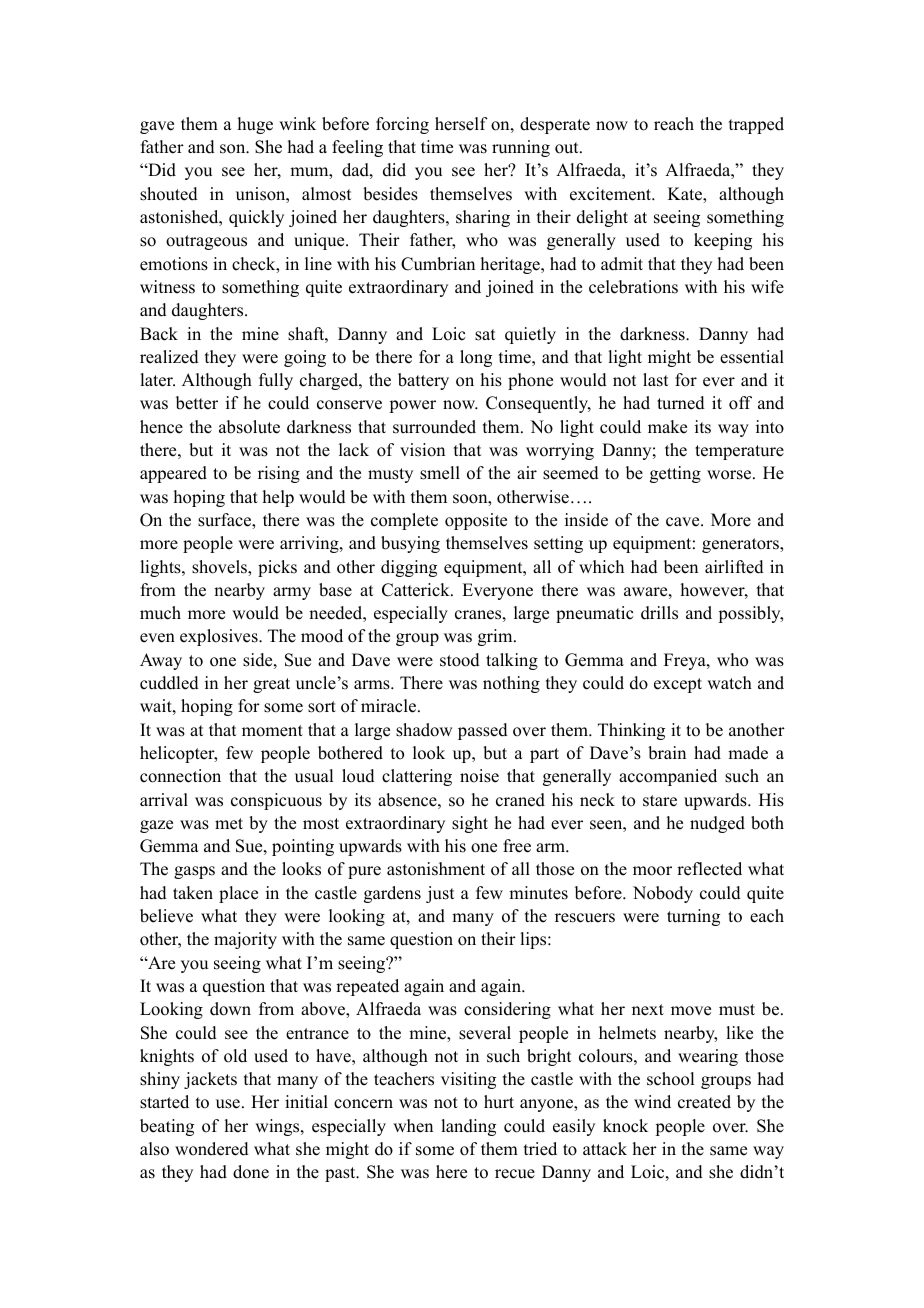 This screenshot has height=1308, width=924. Describe the element at coordinates (460, 660) in the screenshot. I see `stood` at that location.
